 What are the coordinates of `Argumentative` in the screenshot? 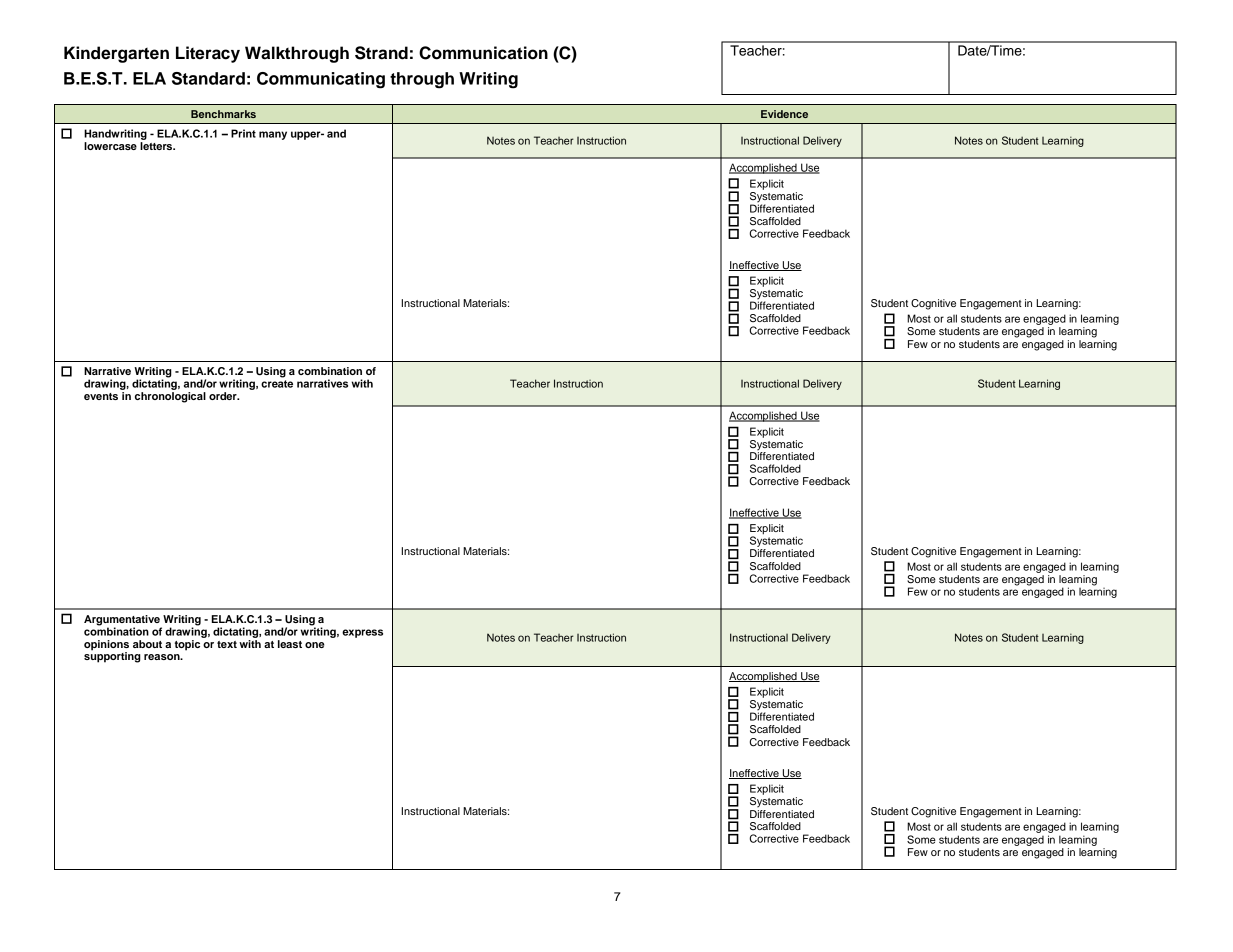 It's located at (123, 621).
